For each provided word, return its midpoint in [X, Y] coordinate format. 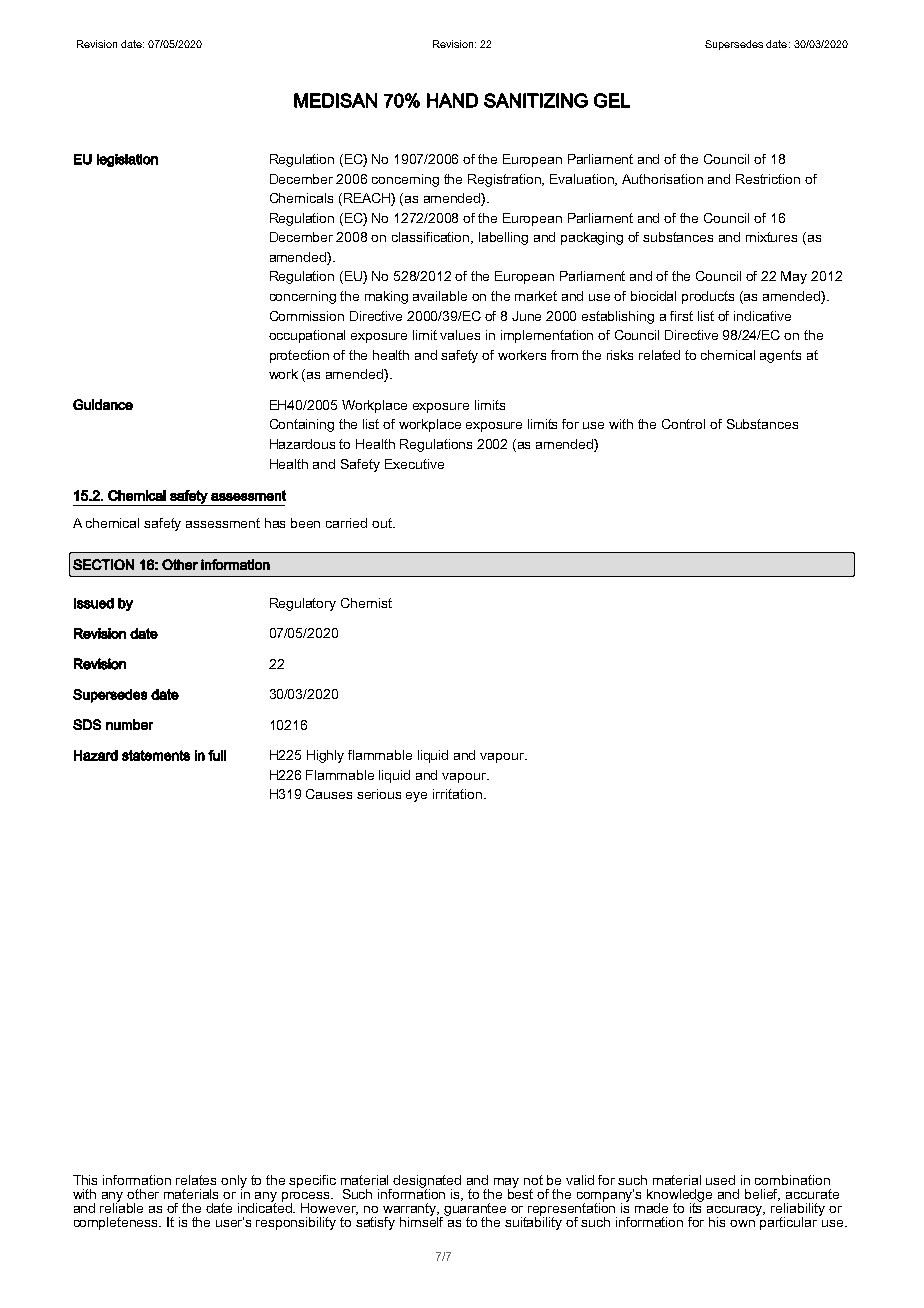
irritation [457, 794]
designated [427, 1183]
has [275, 523]
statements [156, 755]
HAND [452, 100]
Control [683, 424]
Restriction [768, 179]
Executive [414, 464]
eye [416, 797]
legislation [127, 160]
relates [196, 1180]
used [720, 1180]
